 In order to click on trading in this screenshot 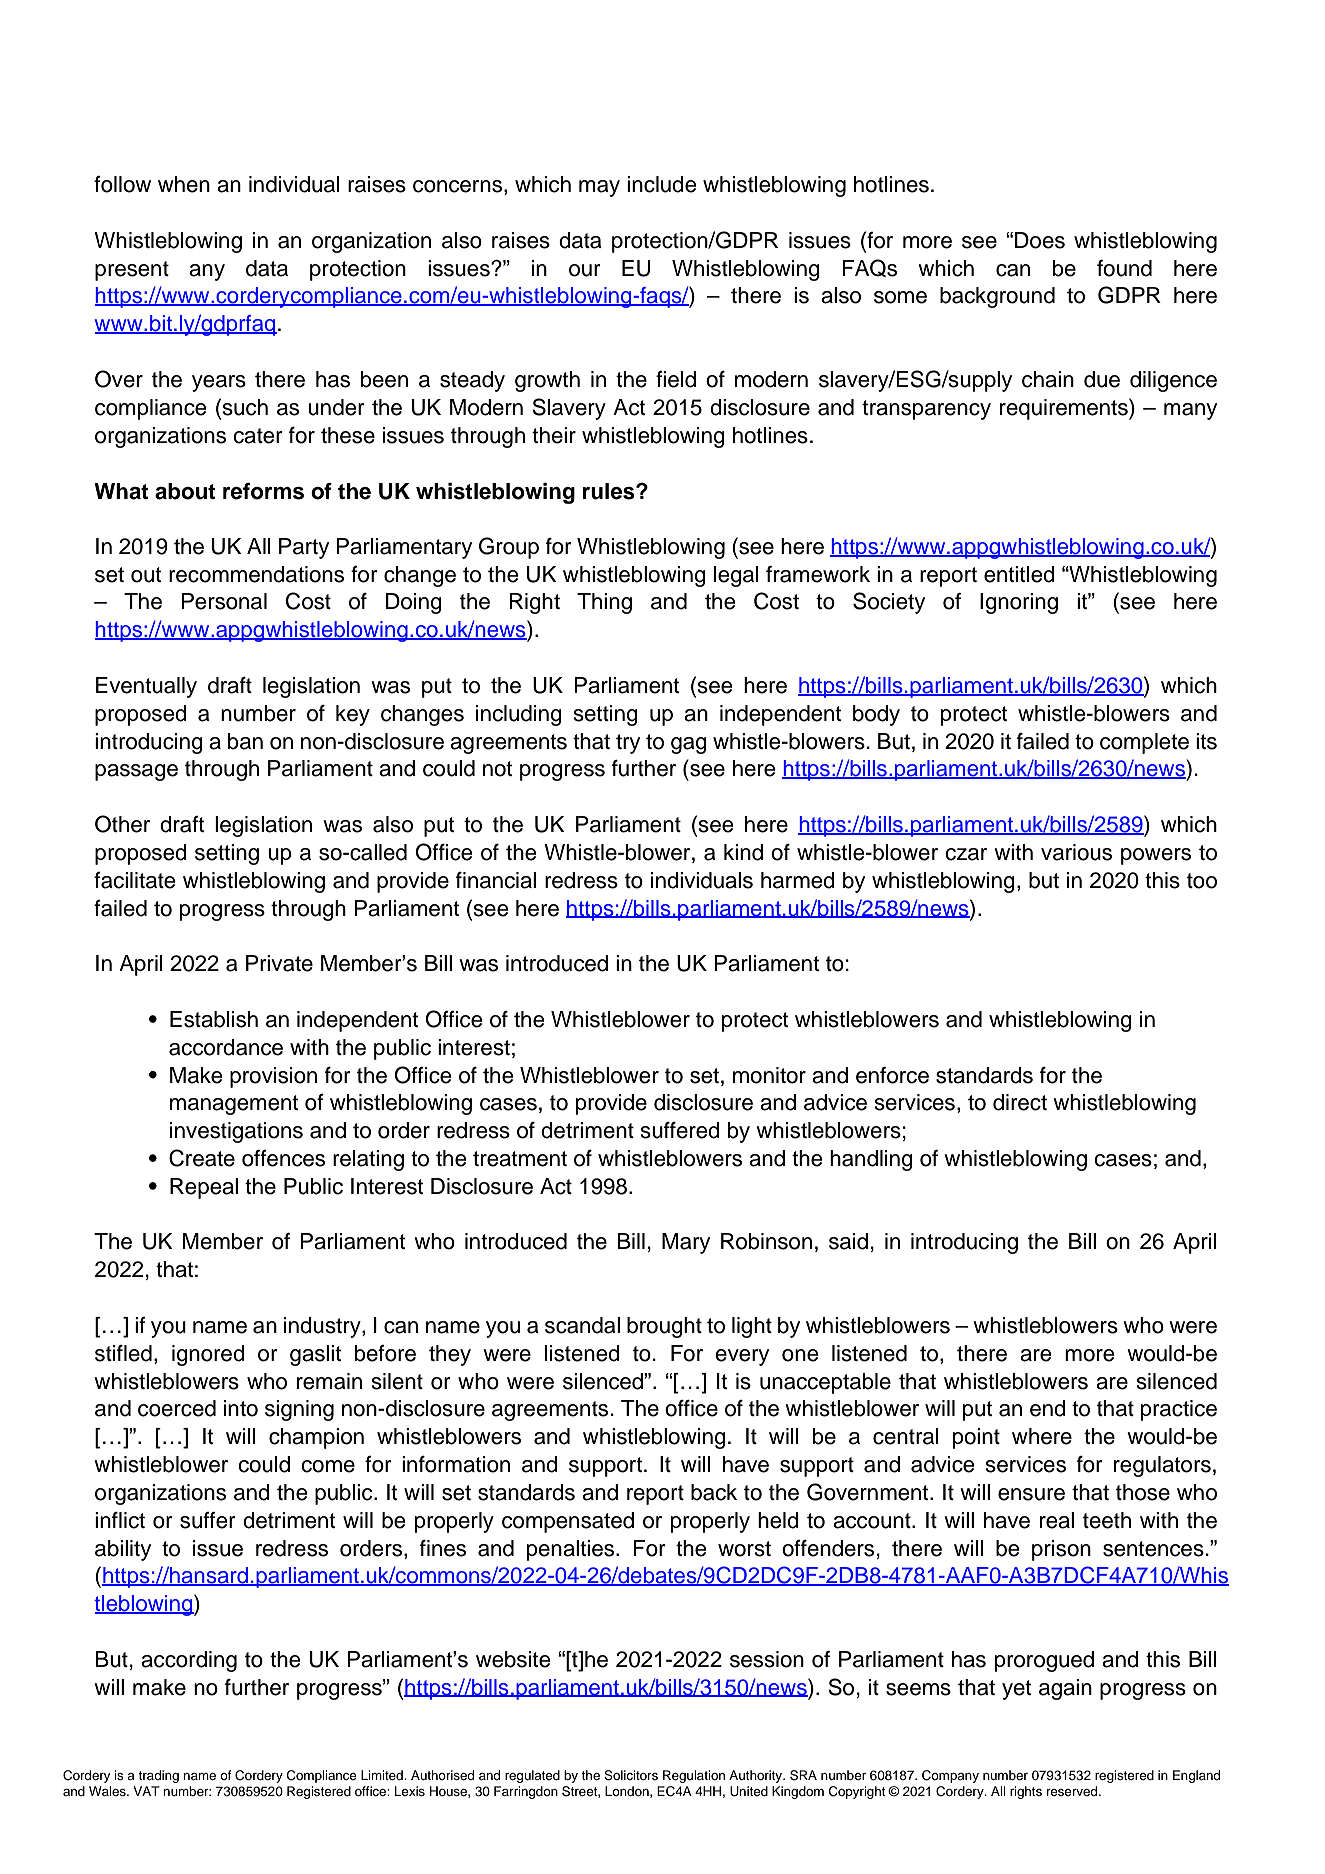, I will do `click(158, 1776)`.
